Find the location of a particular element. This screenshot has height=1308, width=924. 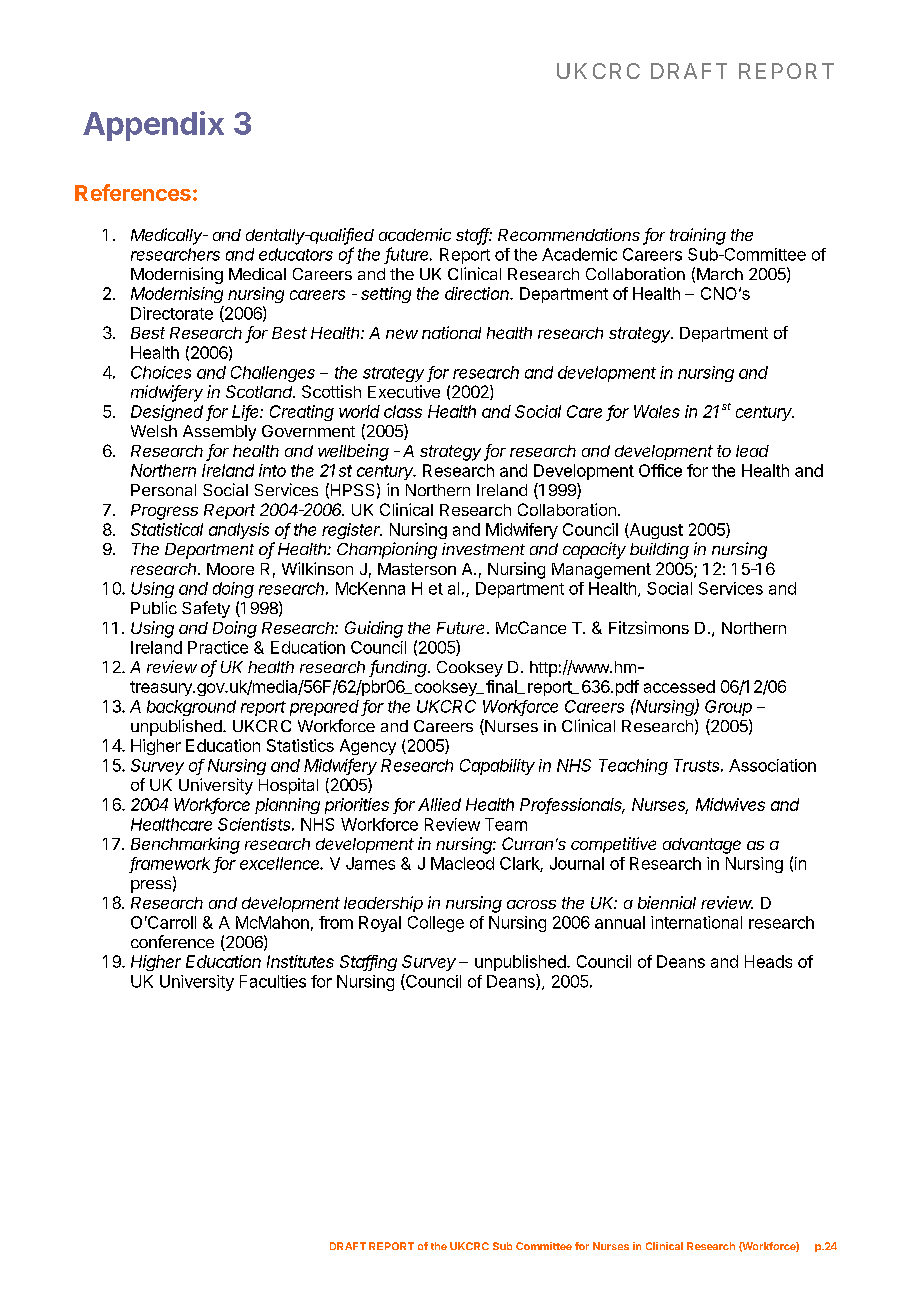

Midwives is located at coordinates (730, 804).
